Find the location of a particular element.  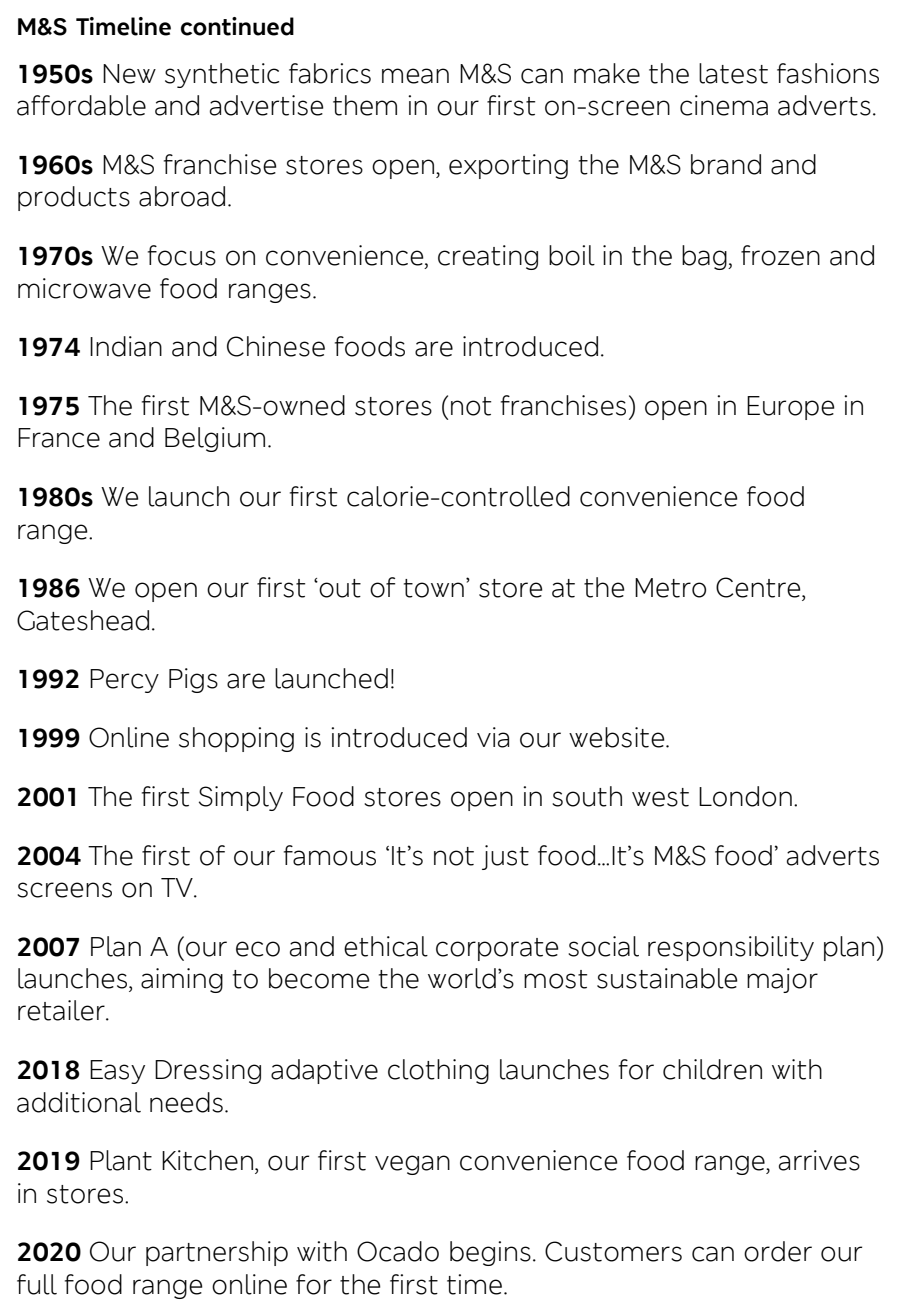

Percy is located at coordinates (124, 681).
